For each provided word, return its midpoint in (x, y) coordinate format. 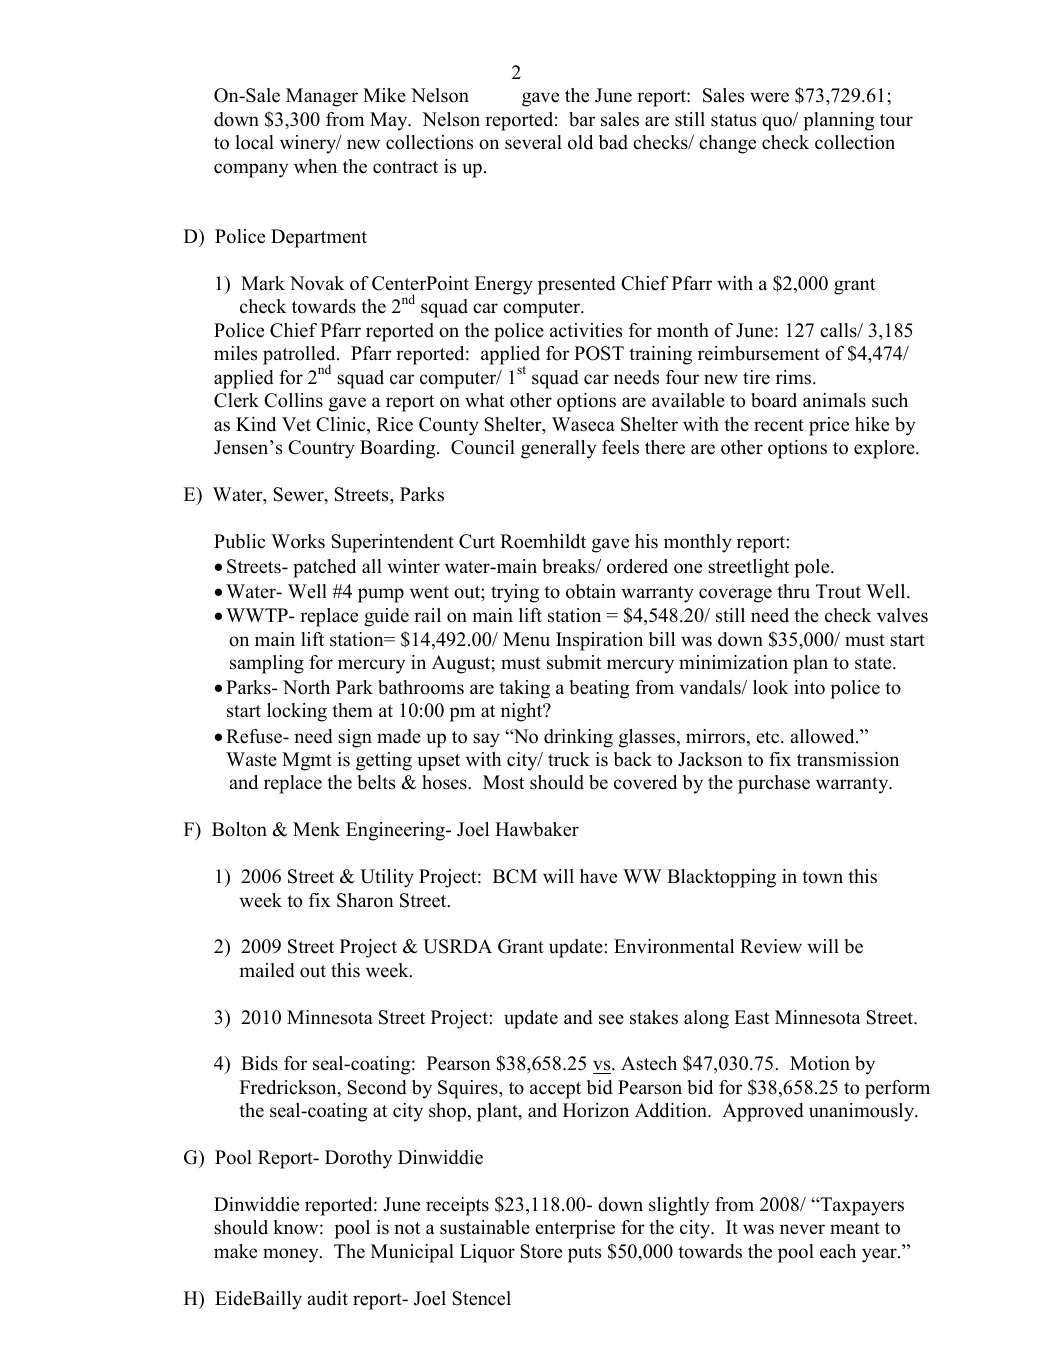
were (769, 97)
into (809, 687)
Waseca (583, 424)
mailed (267, 970)
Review (771, 946)
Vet (296, 424)
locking (297, 712)
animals (834, 400)
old (580, 142)
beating (599, 689)
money (292, 1255)
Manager (322, 97)
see (611, 1019)
